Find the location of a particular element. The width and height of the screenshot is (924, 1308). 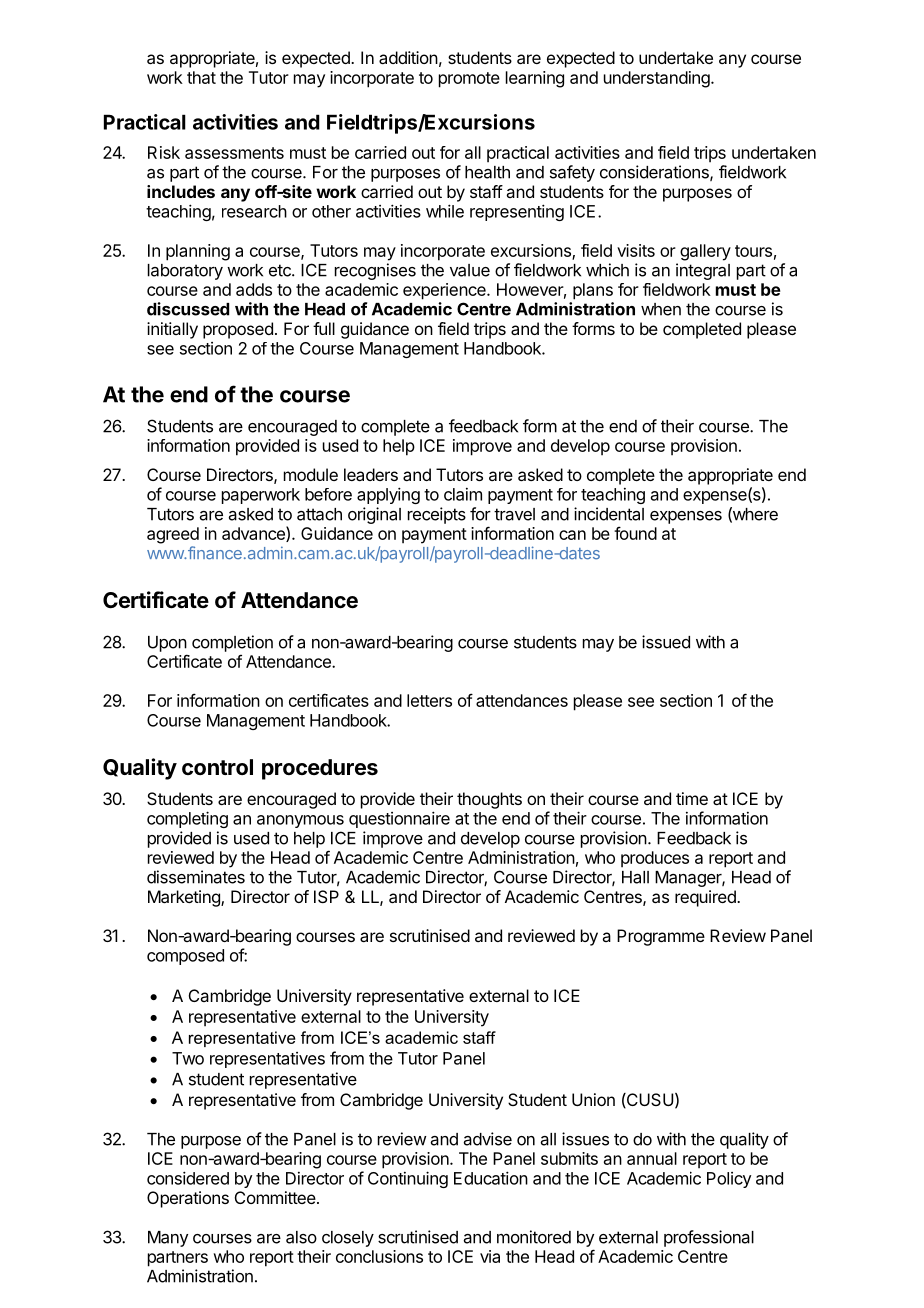

promote is located at coordinates (469, 80).
